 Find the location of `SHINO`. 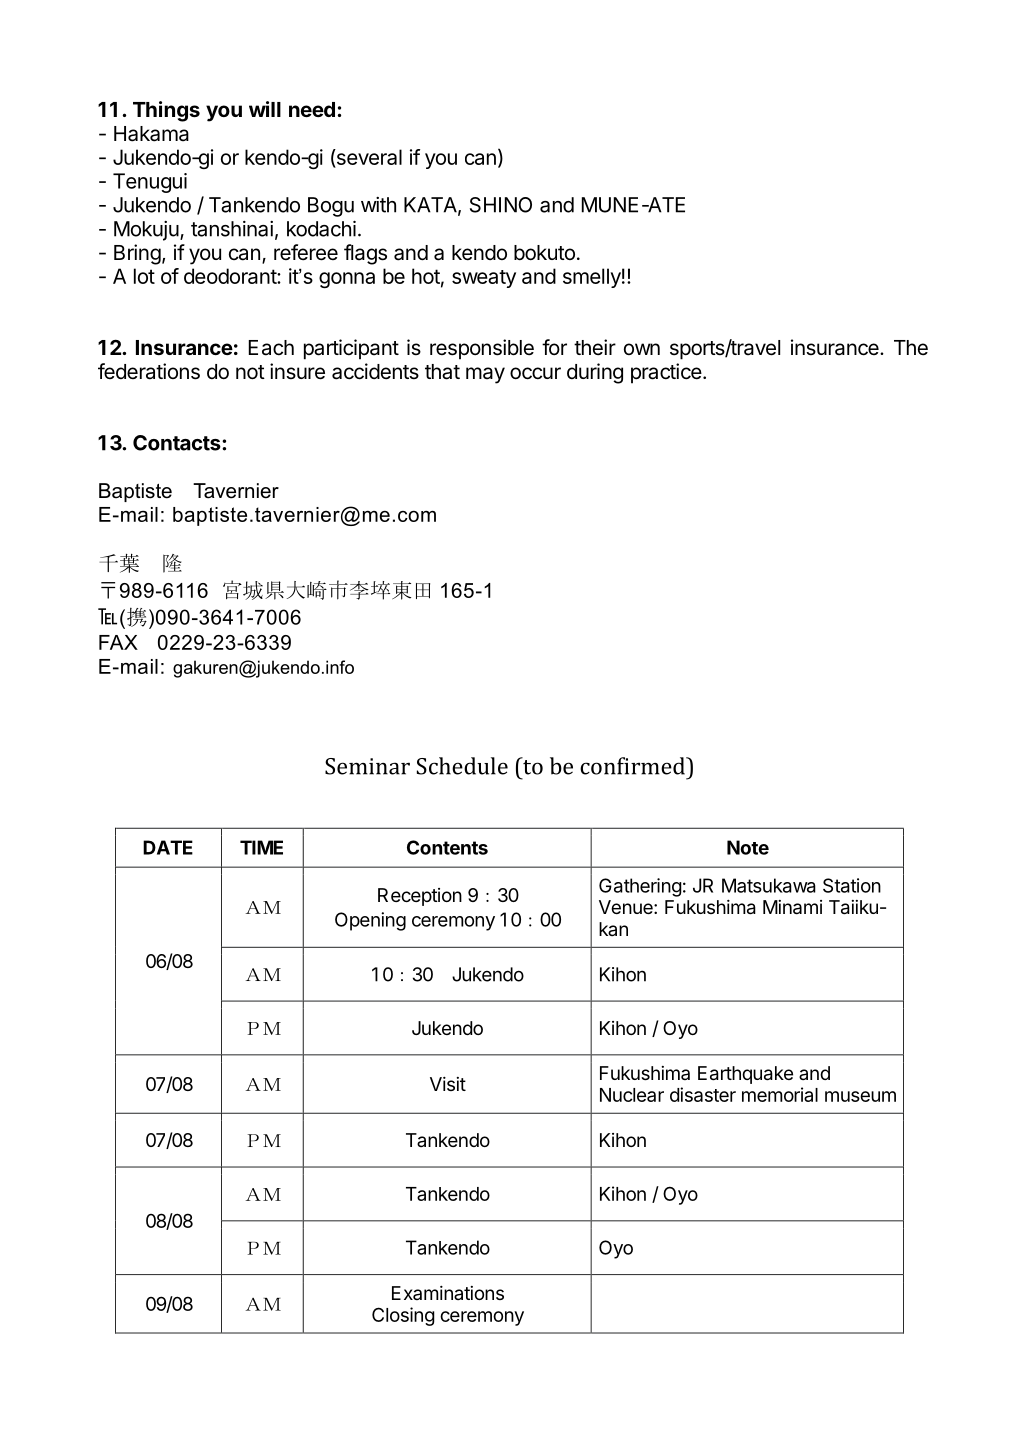

SHINO is located at coordinates (501, 205).
